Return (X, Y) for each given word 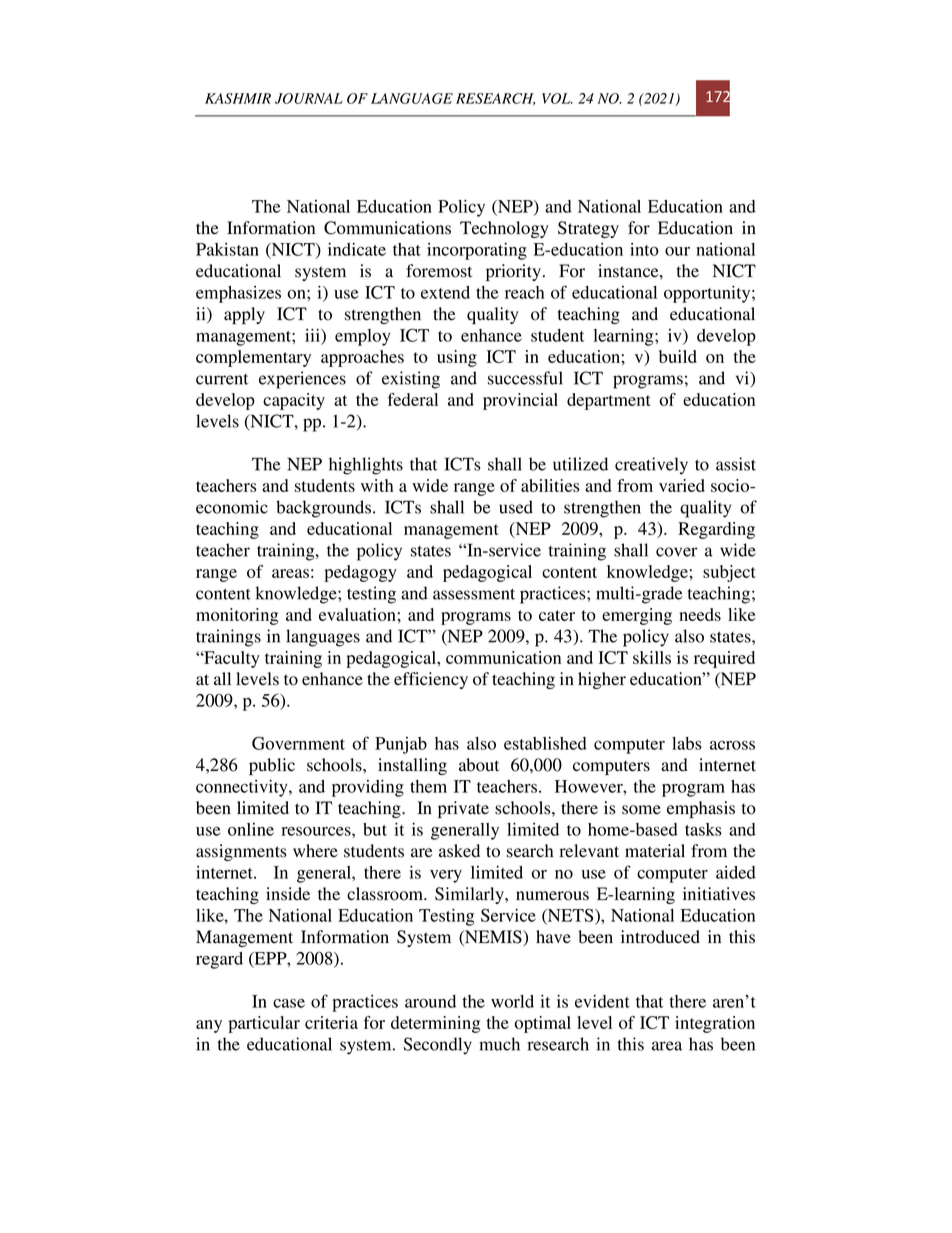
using (457, 358)
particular (264, 1024)
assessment (474, 594)
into (644, 249)
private (463, 809)
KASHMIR (238, 98)
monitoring (237, 616)
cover (677, 552)
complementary (253, 358)
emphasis (701, 809)
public (272, 766)
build (678, 356)
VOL (557, 98)
